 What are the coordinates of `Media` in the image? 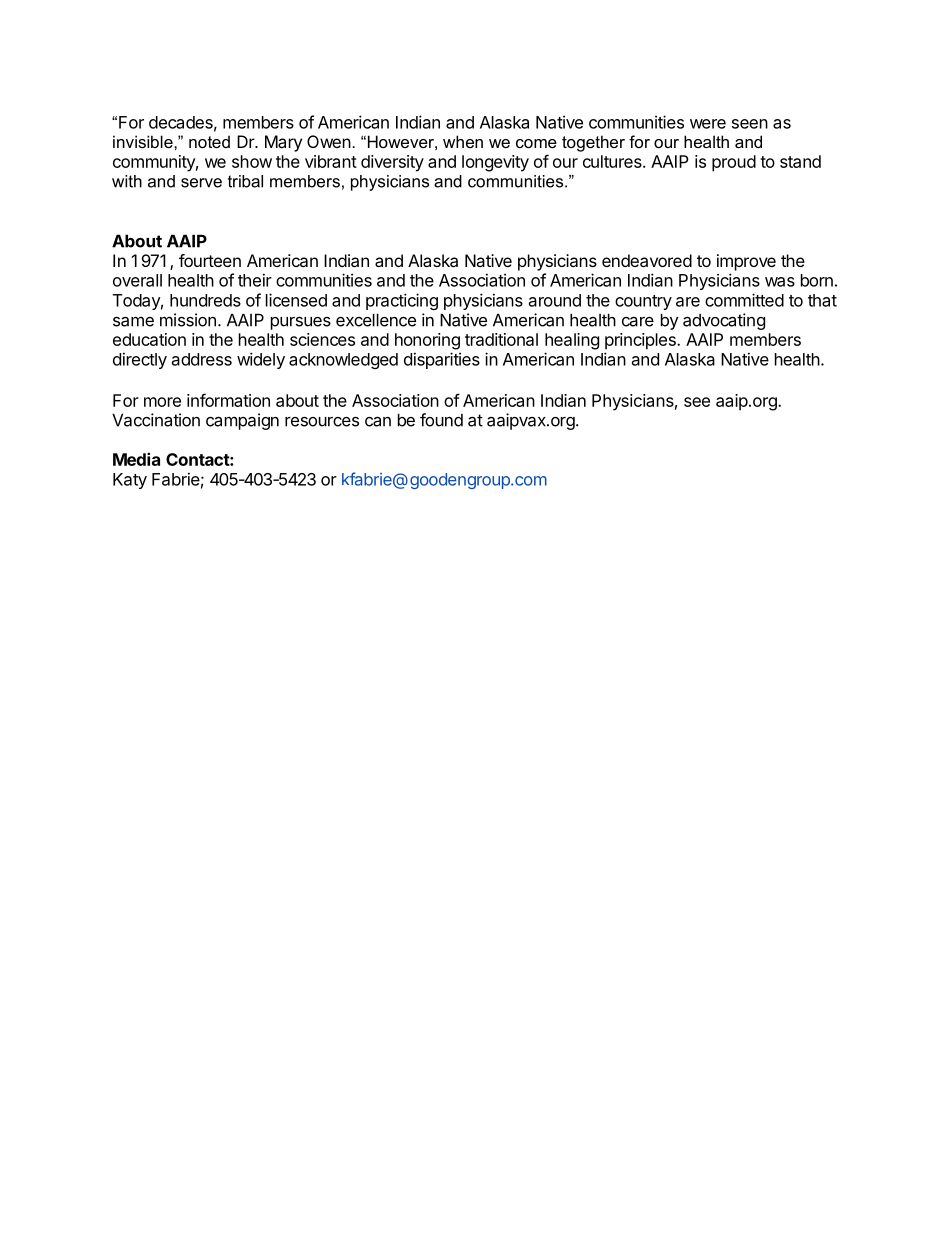 It's located at (136, 459).
